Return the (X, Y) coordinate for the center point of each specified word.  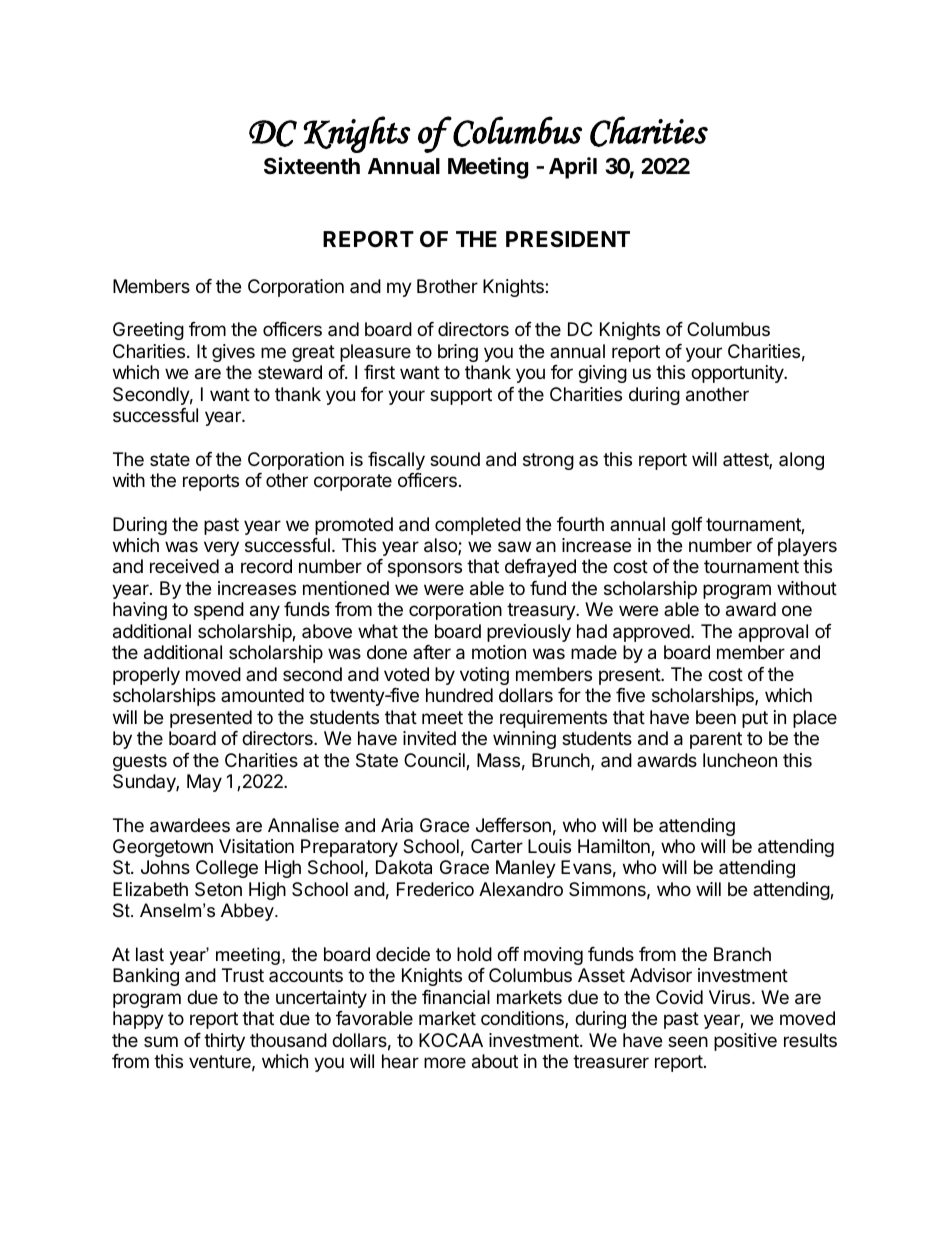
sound (455, 459)
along (801, 461)
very (221, 548)
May (204, 783)
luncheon (740, 760)
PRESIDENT (568, 239)
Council (435, 761)
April (573, 168)
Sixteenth (312, 166)
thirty (224, 1042)
